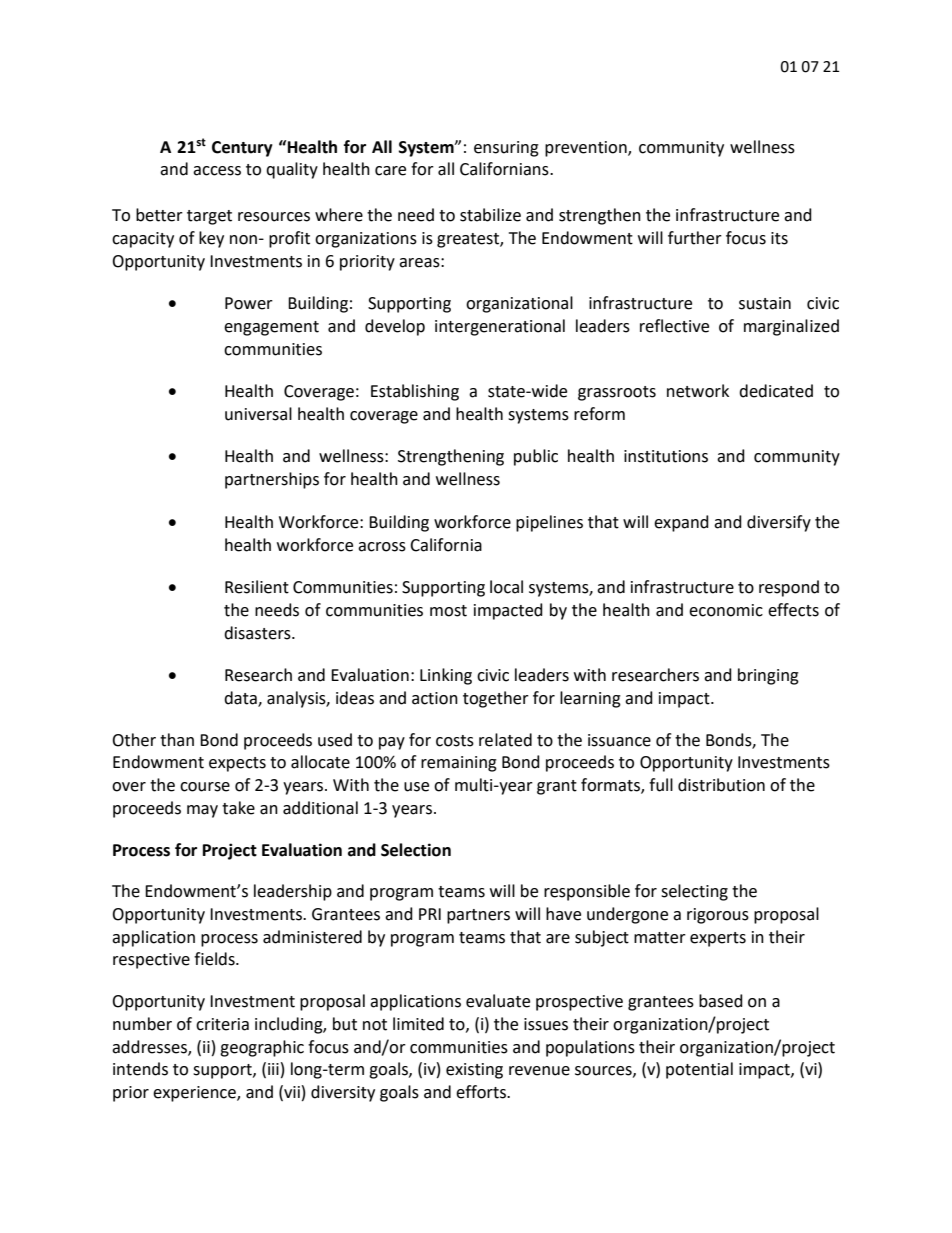 The width and height of the document is (952, 1233). I want to click on further, so click(695, 238).
